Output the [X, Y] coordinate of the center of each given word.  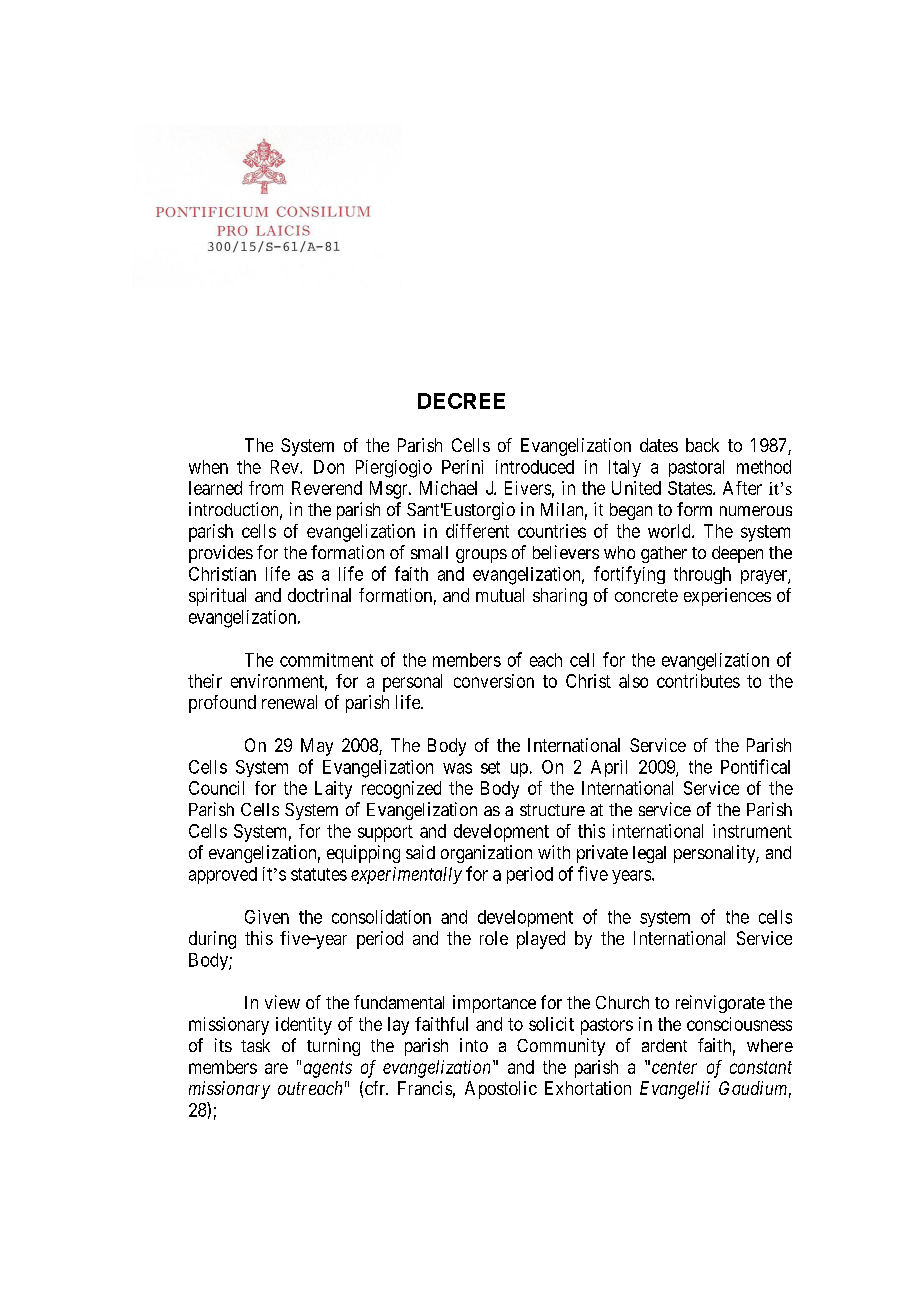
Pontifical [755, 766]
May [317, 747]
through [702, 575]
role [494, 938]
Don [329, 467]
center [674, 1067]
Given [267, 917]
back [702, 445]
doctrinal [319, 595]
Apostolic [501, 1090]
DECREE [461, 401]
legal [649, 854]
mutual [500, 595]
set [490, 767]
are [276, 1068]
